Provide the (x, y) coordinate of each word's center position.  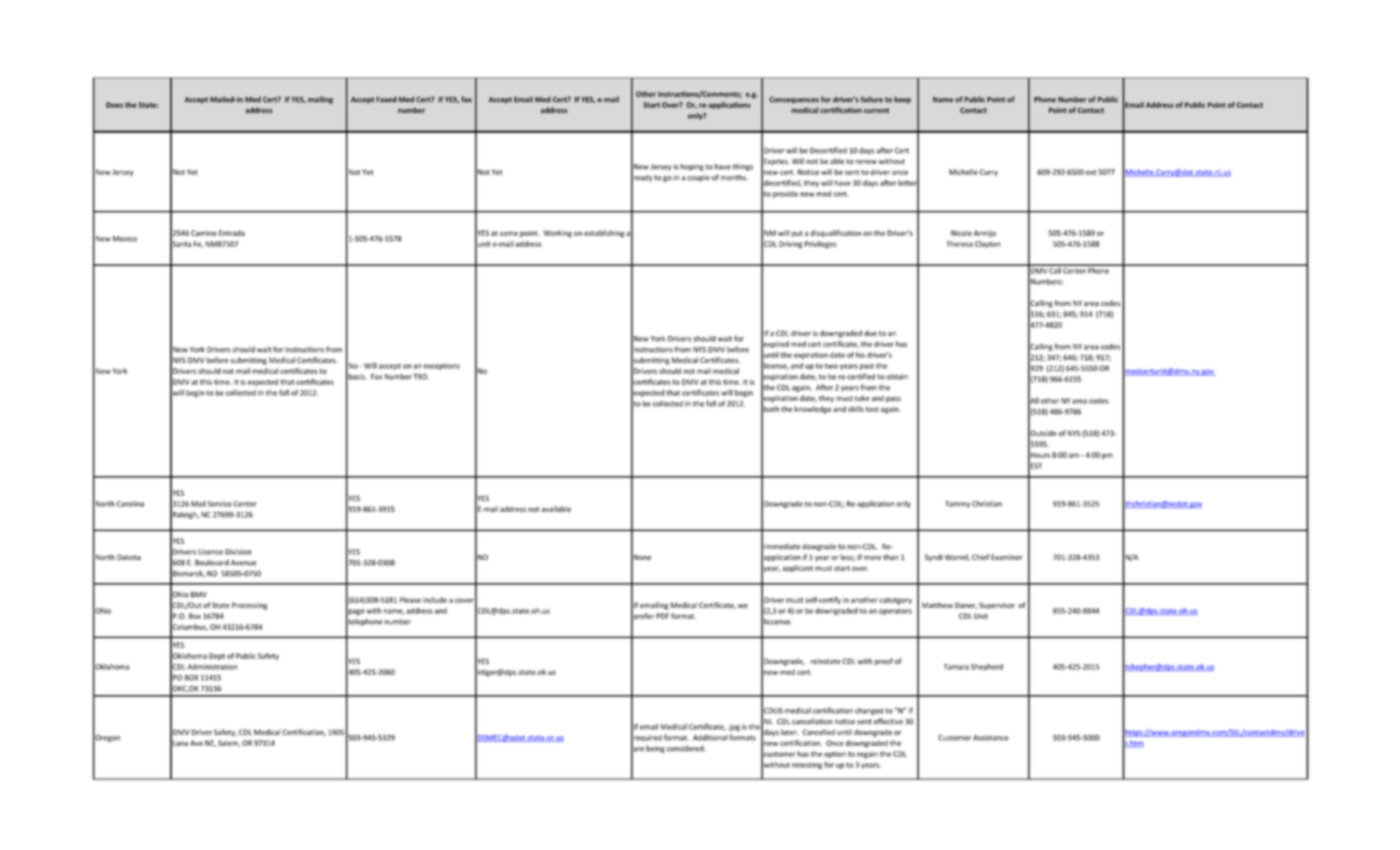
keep (902, 100)
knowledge (813, 410)
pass (893, 400)
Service (220, 504)
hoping (692, 167)
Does (114, 105)
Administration (212, 667)
